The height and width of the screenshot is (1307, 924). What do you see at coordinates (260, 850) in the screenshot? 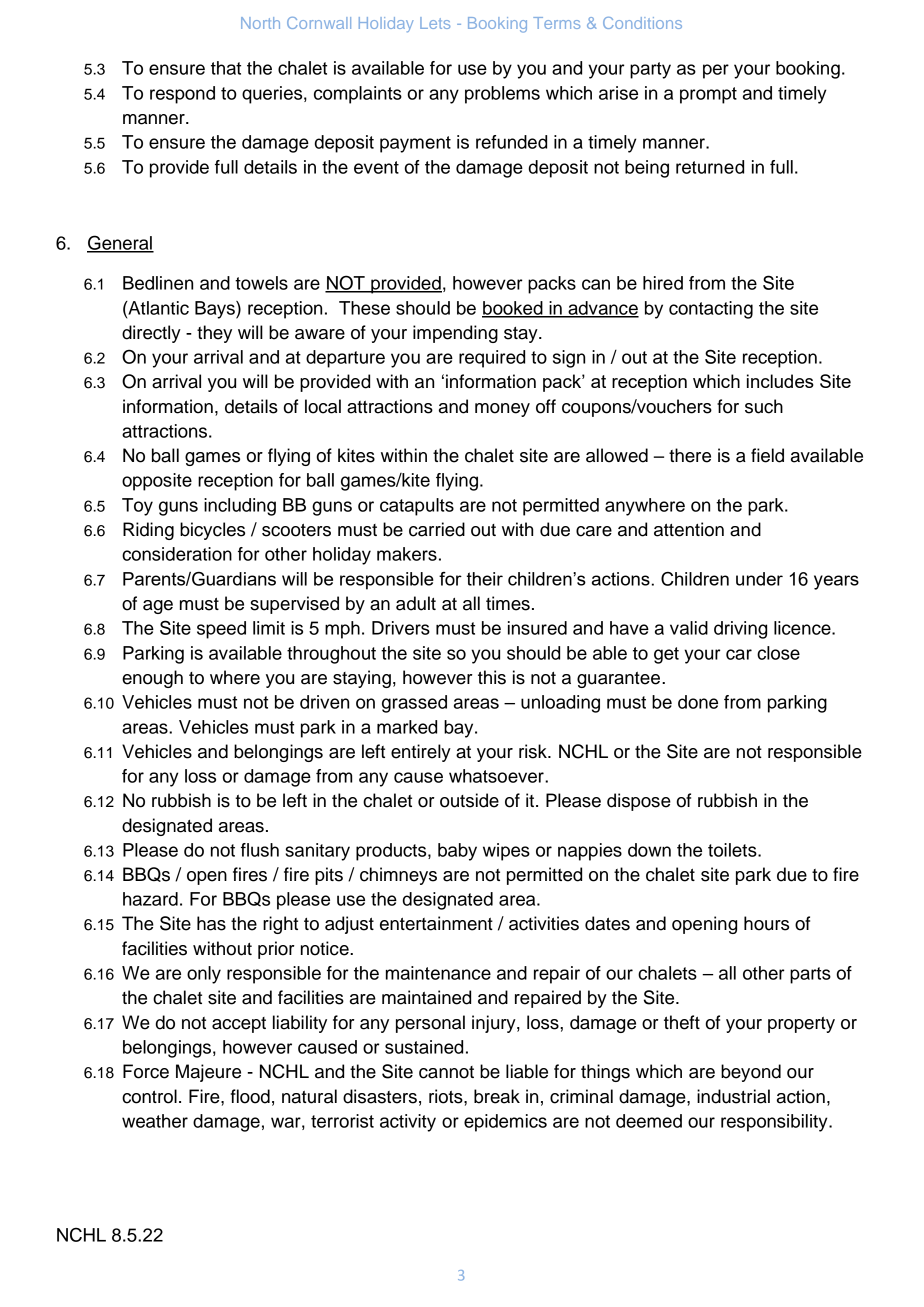
I see `flush` at bounding box center [260, 850].
